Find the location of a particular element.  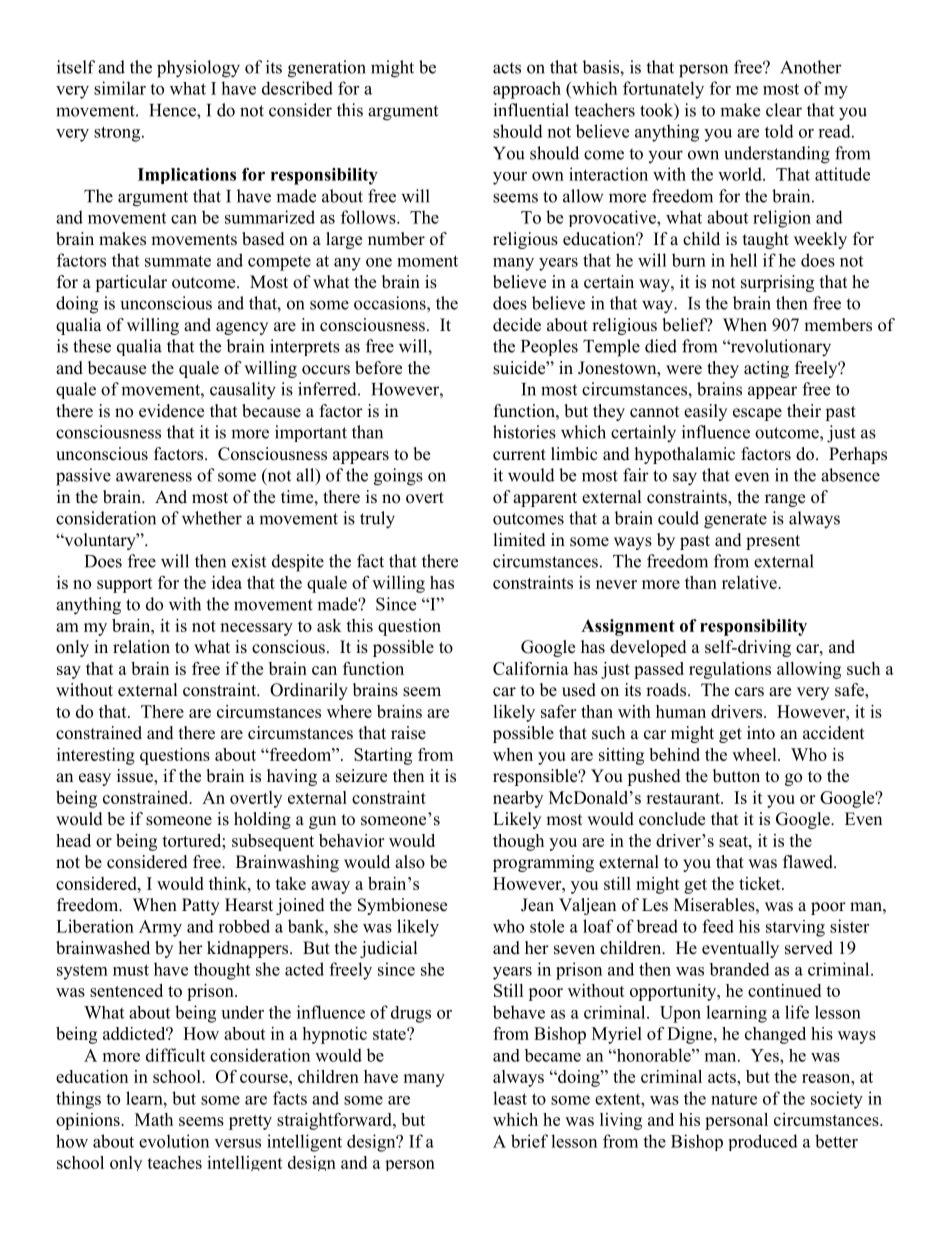

clear is located at coordinates (784, 110).
